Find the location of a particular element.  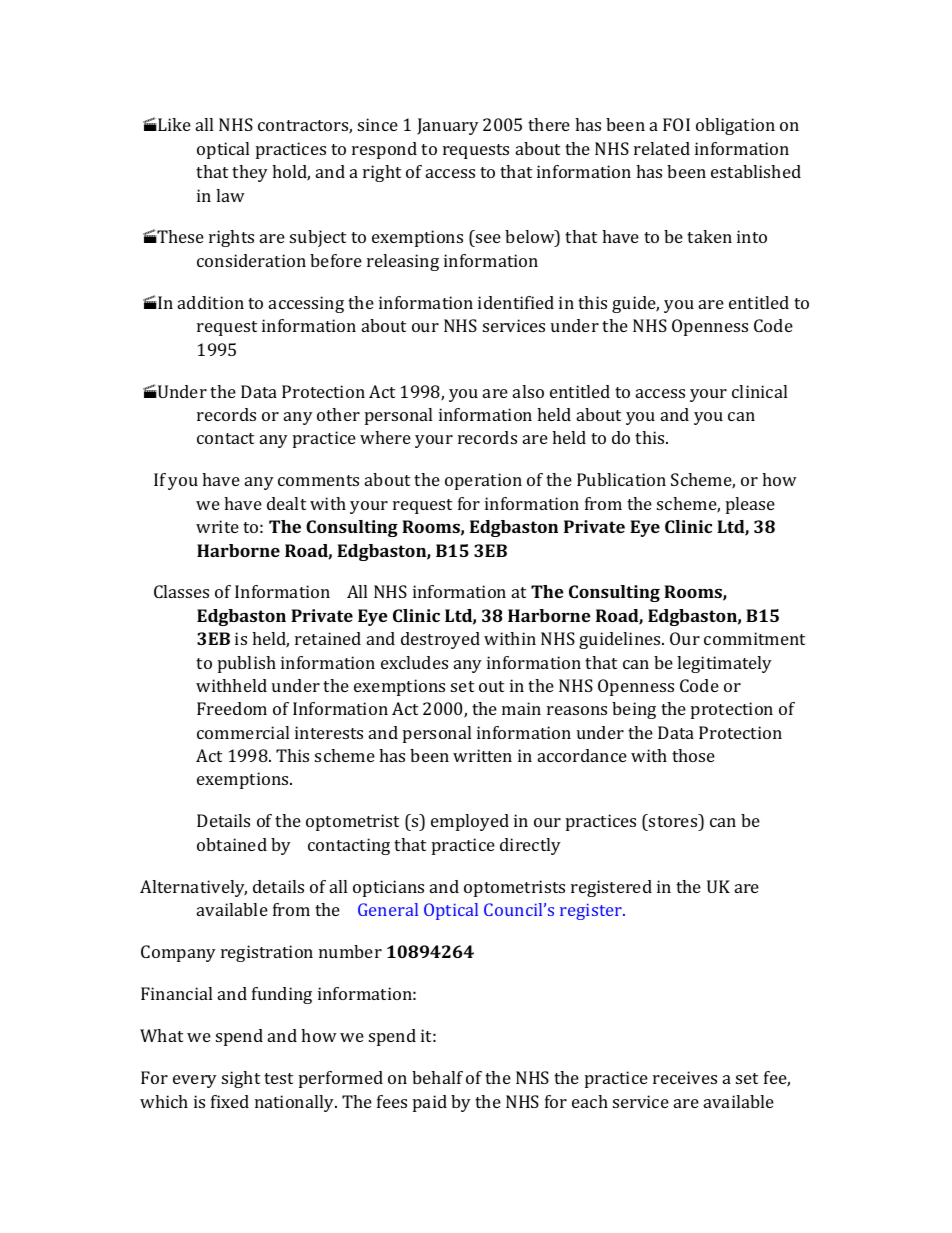

related is located at coordinates (662, 148).
